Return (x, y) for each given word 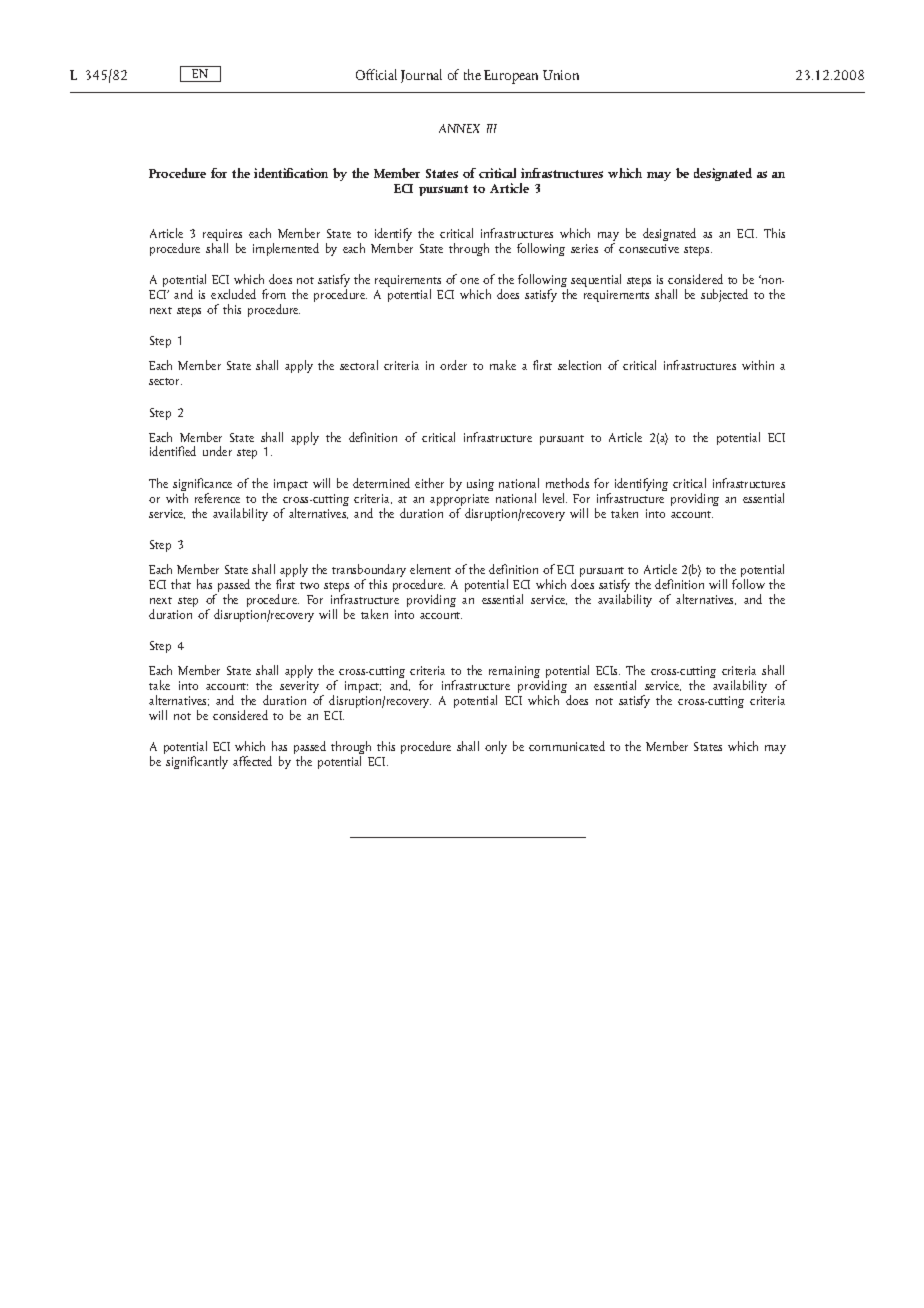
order (453, 365)
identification (291, 173)
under (217, 451)
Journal (421, 76)
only (496, 747)
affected (252, 761)
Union (561, 75)
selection (579, 365)
